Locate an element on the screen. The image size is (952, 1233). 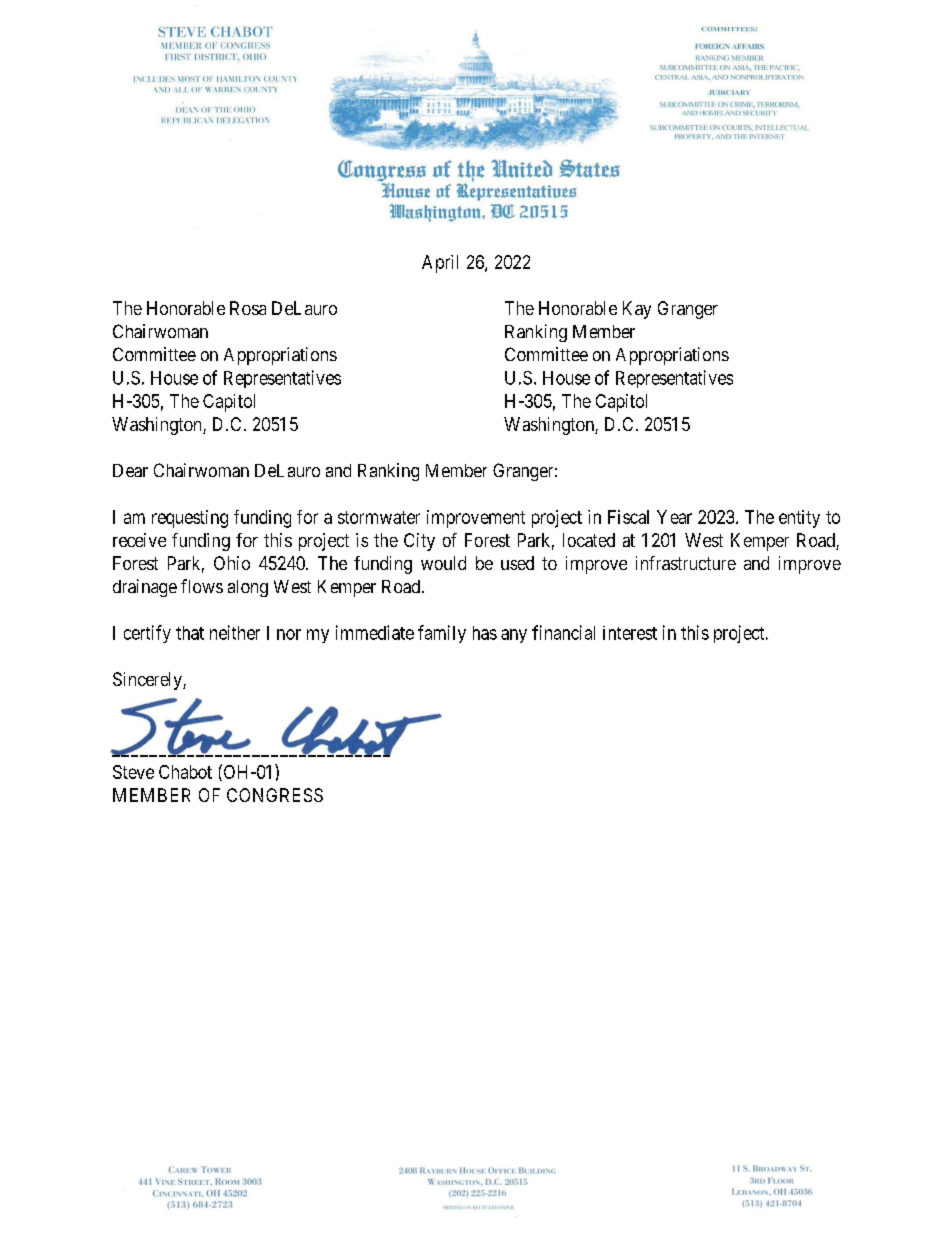
family is located at coordinates (442, 634).
